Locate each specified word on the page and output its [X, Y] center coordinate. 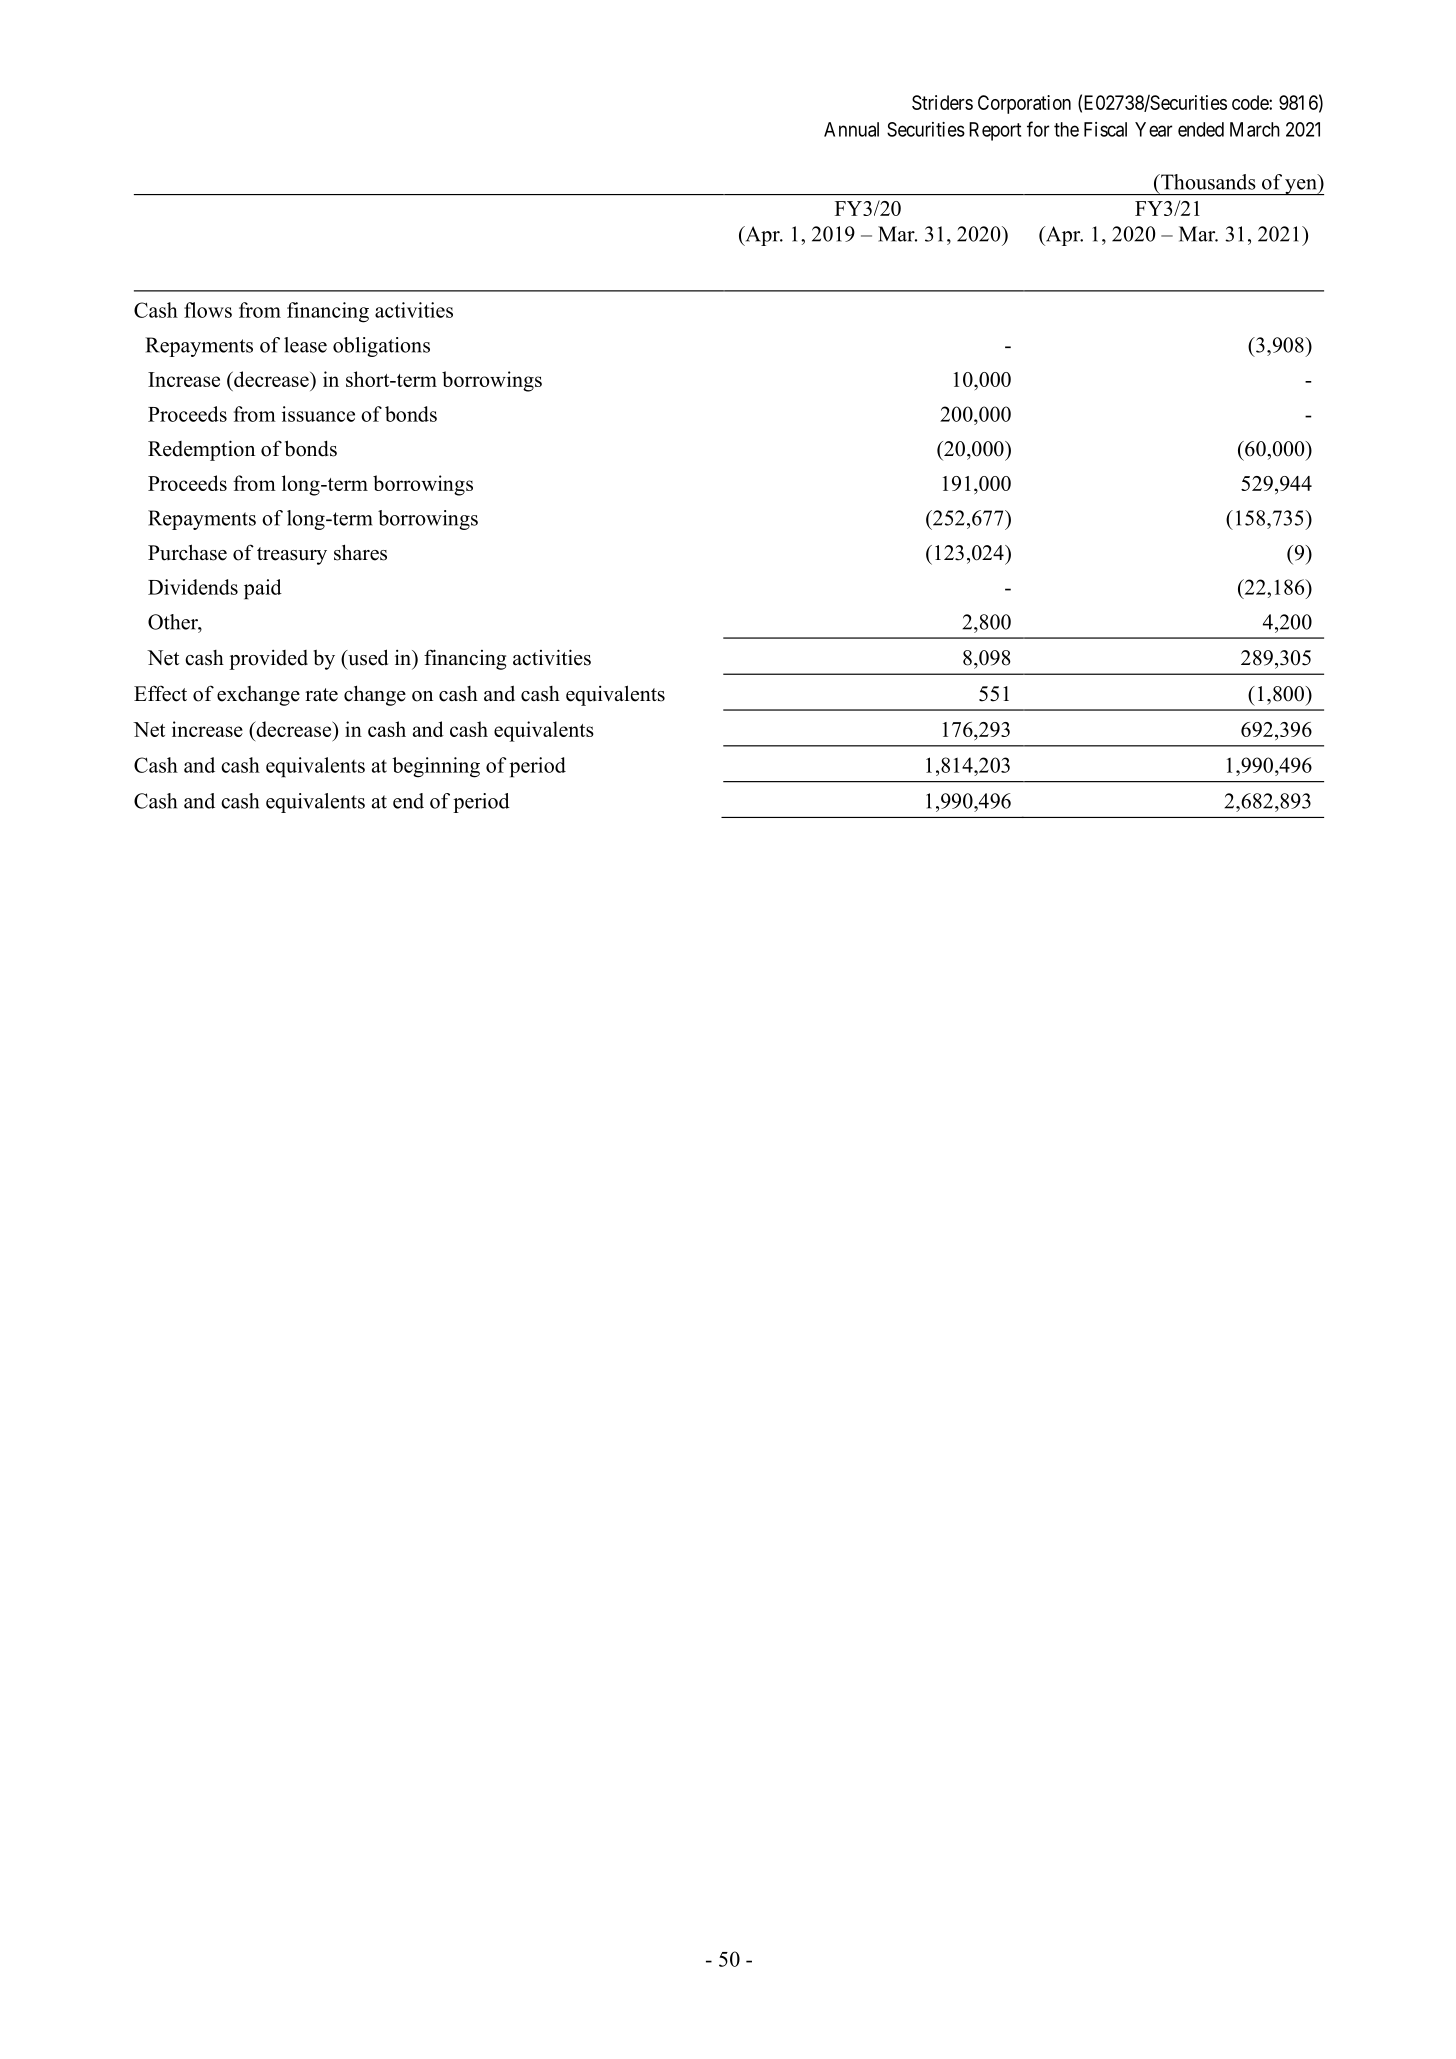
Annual [851, 129]
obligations [381, 347]
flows [208, 310]
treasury [292, 556]
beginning [436, 767]
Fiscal [1105, 129]
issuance [318, 414]
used [367, 657]
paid [263, 589]
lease [305, 345]
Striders [942, 102]
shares [360, 552]
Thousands [1207, 182]
